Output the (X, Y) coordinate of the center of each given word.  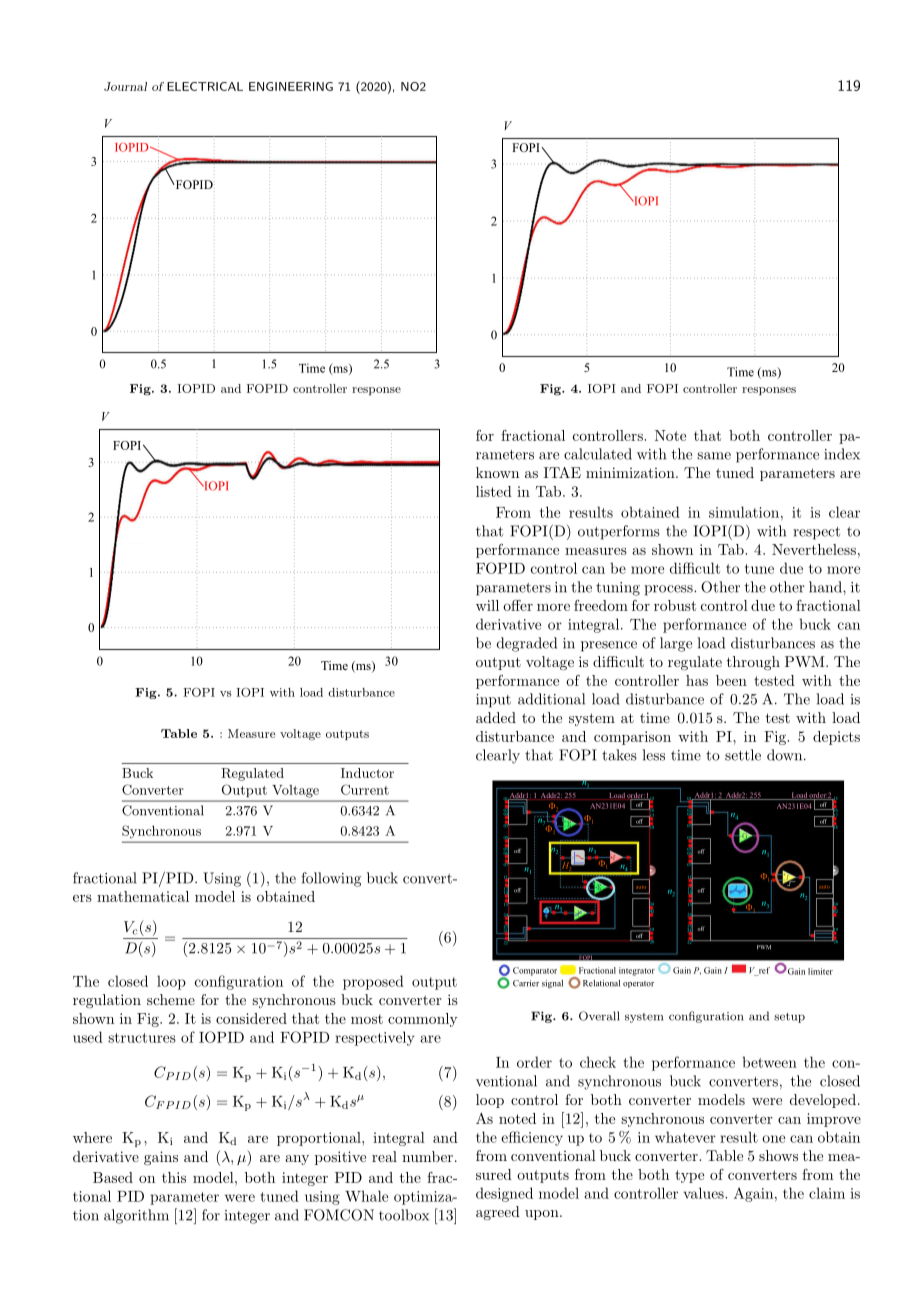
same (714, 456)
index (842, 454)
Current (365, 789)
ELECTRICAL (205, 86)
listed (494, 491)
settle (743, 755)
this (174, 1177)
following (331, 879)
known (497, 472)
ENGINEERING (291, 86)
